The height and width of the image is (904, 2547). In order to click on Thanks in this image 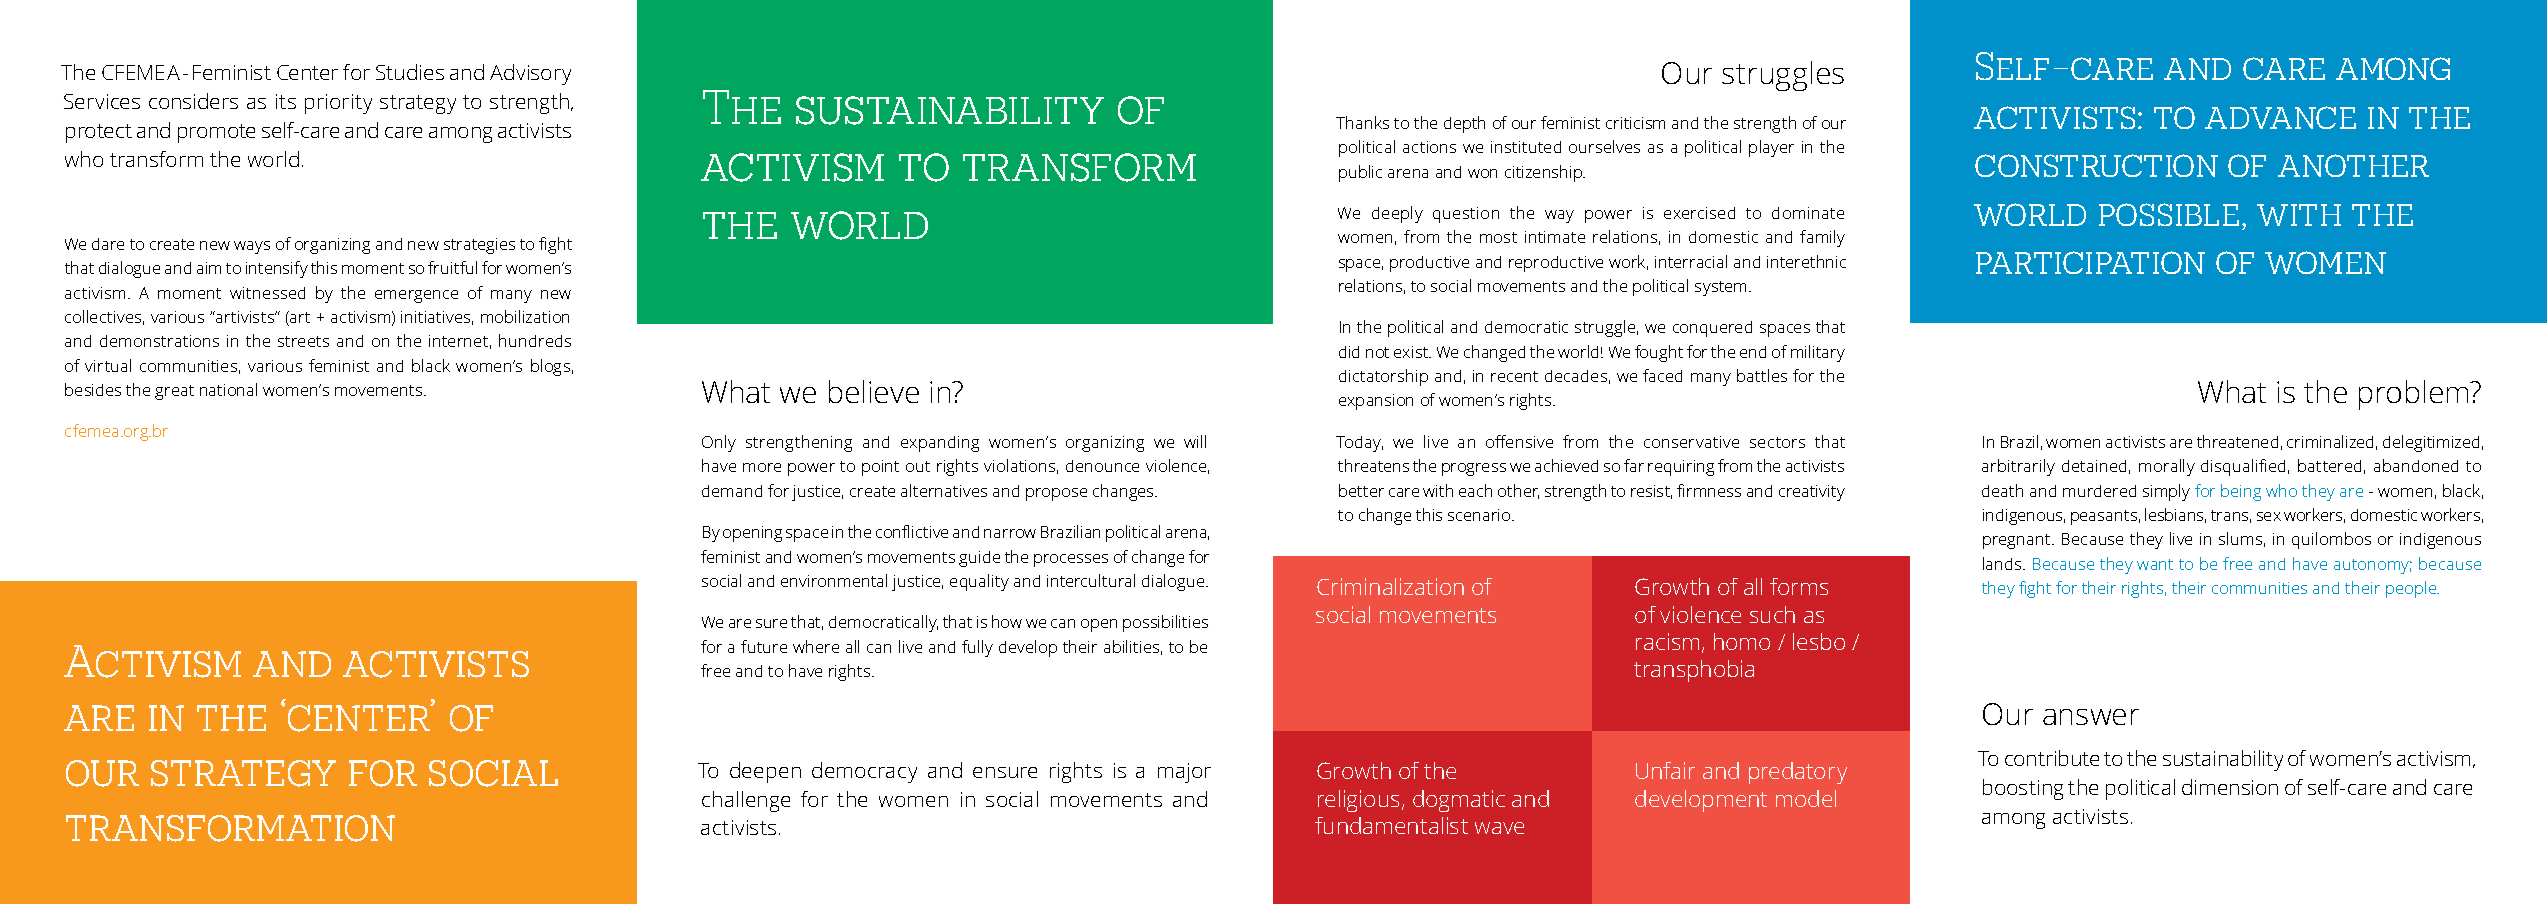, I will do `click(1362, 122)`.
